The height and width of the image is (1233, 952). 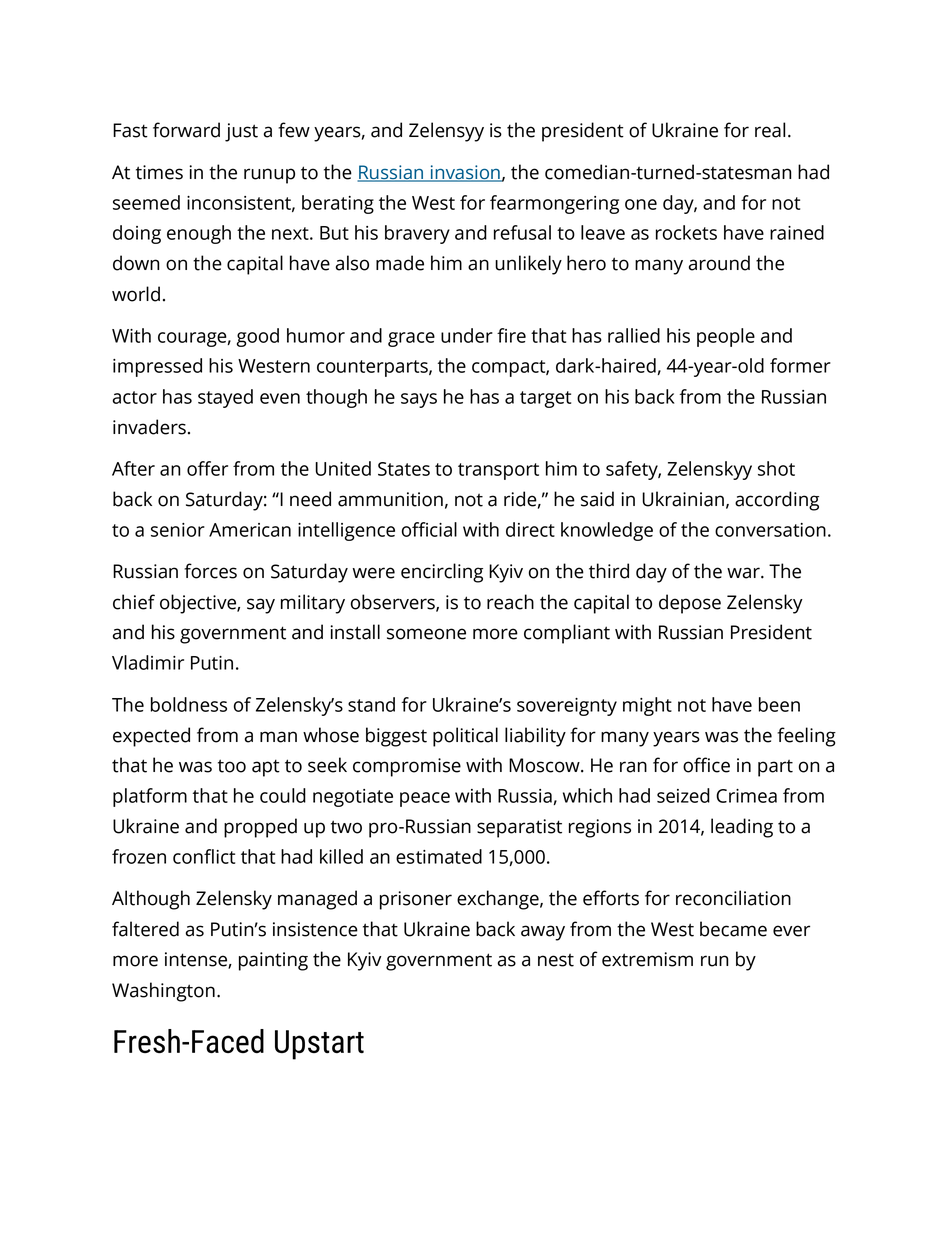 What do you see at coordinates (498, 471) in the image?
I see `transport` at bounding box center [498, 471].
